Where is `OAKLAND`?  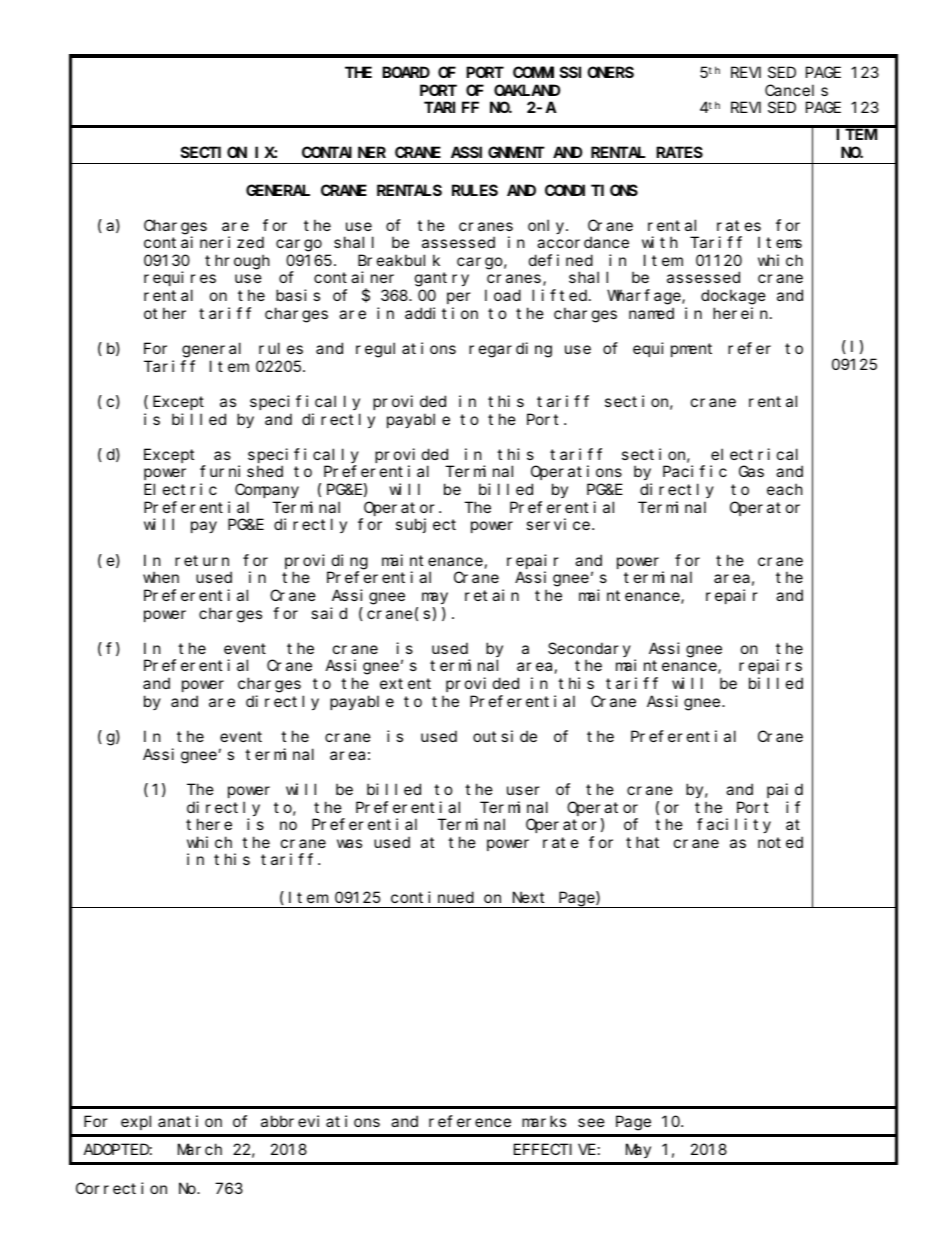 OAKLAND is located at coordinates (527, 90).
